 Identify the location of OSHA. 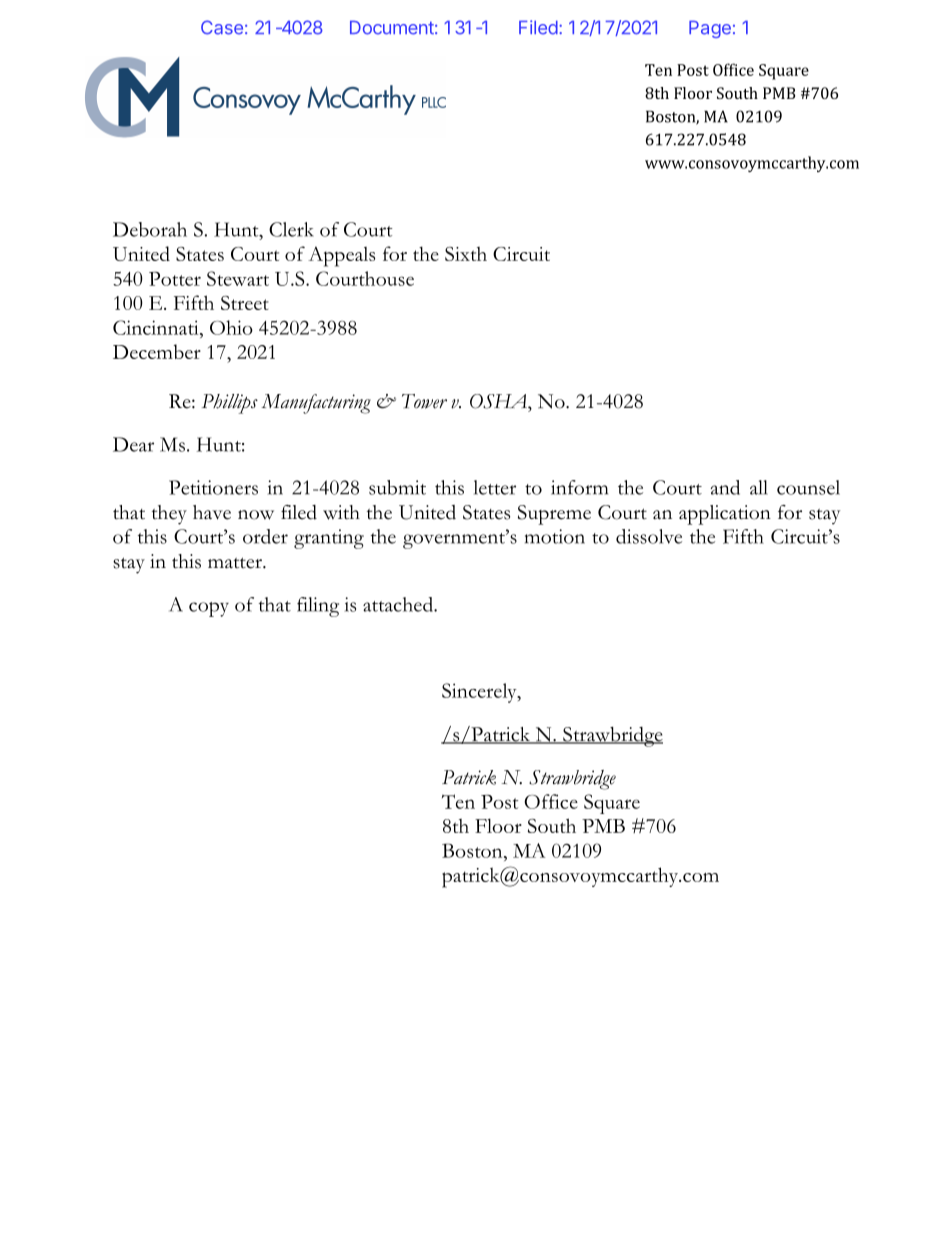
(499, 401).
